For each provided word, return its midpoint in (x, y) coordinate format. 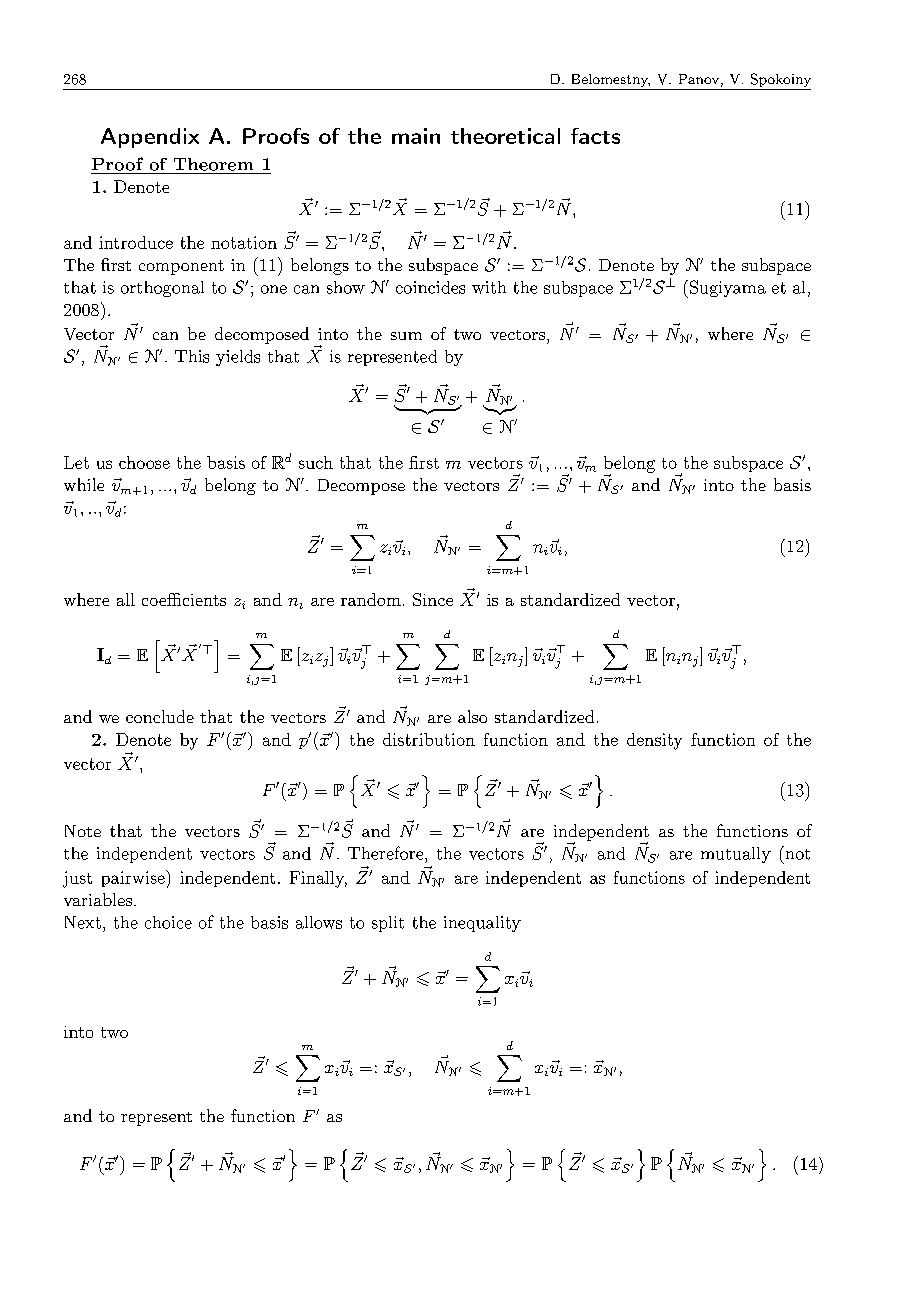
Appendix (150, 138)
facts (595, 136)
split (388, 924)
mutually (736, 855)
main (416, 136)
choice (168, 922)
